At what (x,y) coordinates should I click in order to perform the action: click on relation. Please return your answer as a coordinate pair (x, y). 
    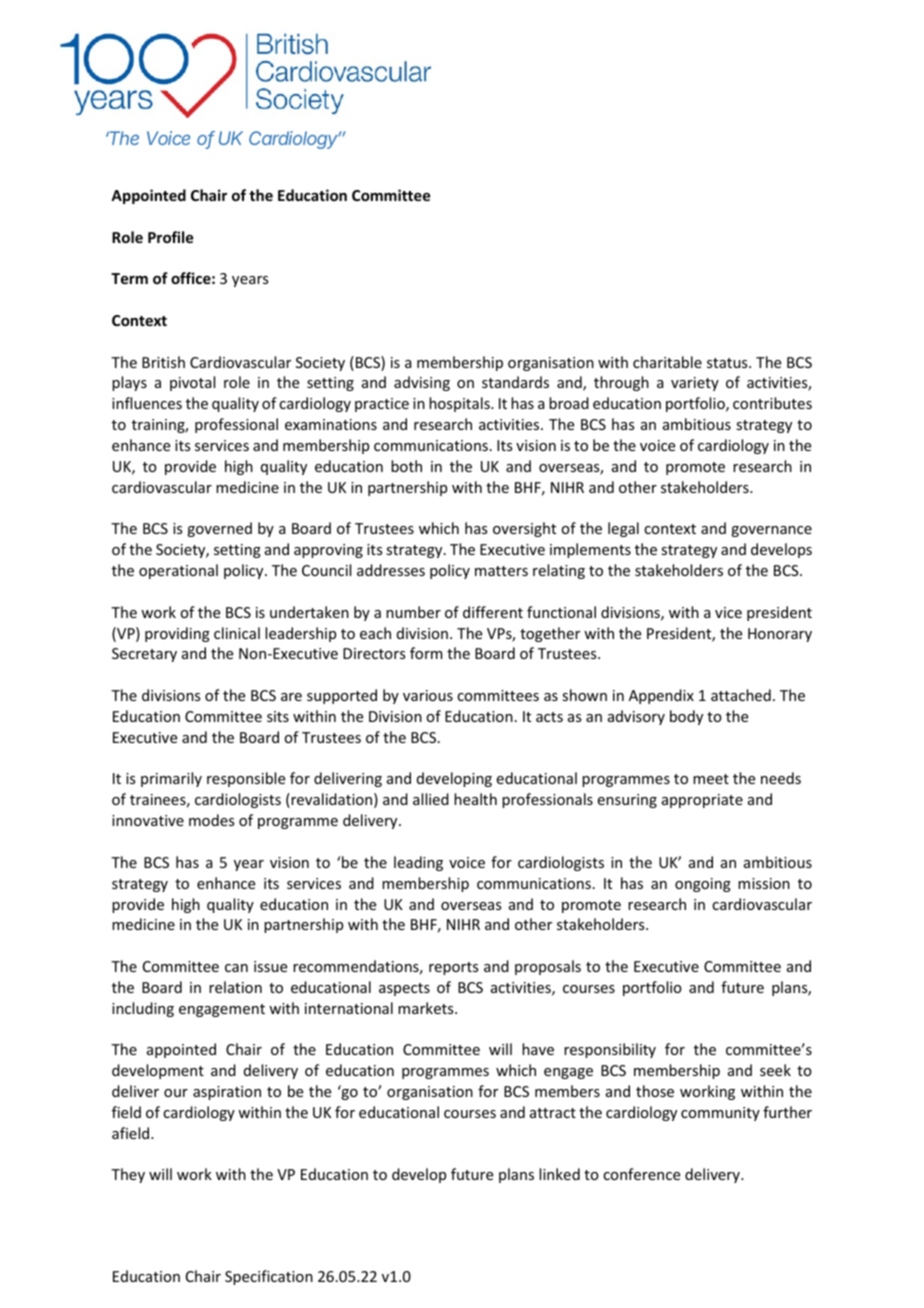
    Looking at the image, I should click on (235, 987).
